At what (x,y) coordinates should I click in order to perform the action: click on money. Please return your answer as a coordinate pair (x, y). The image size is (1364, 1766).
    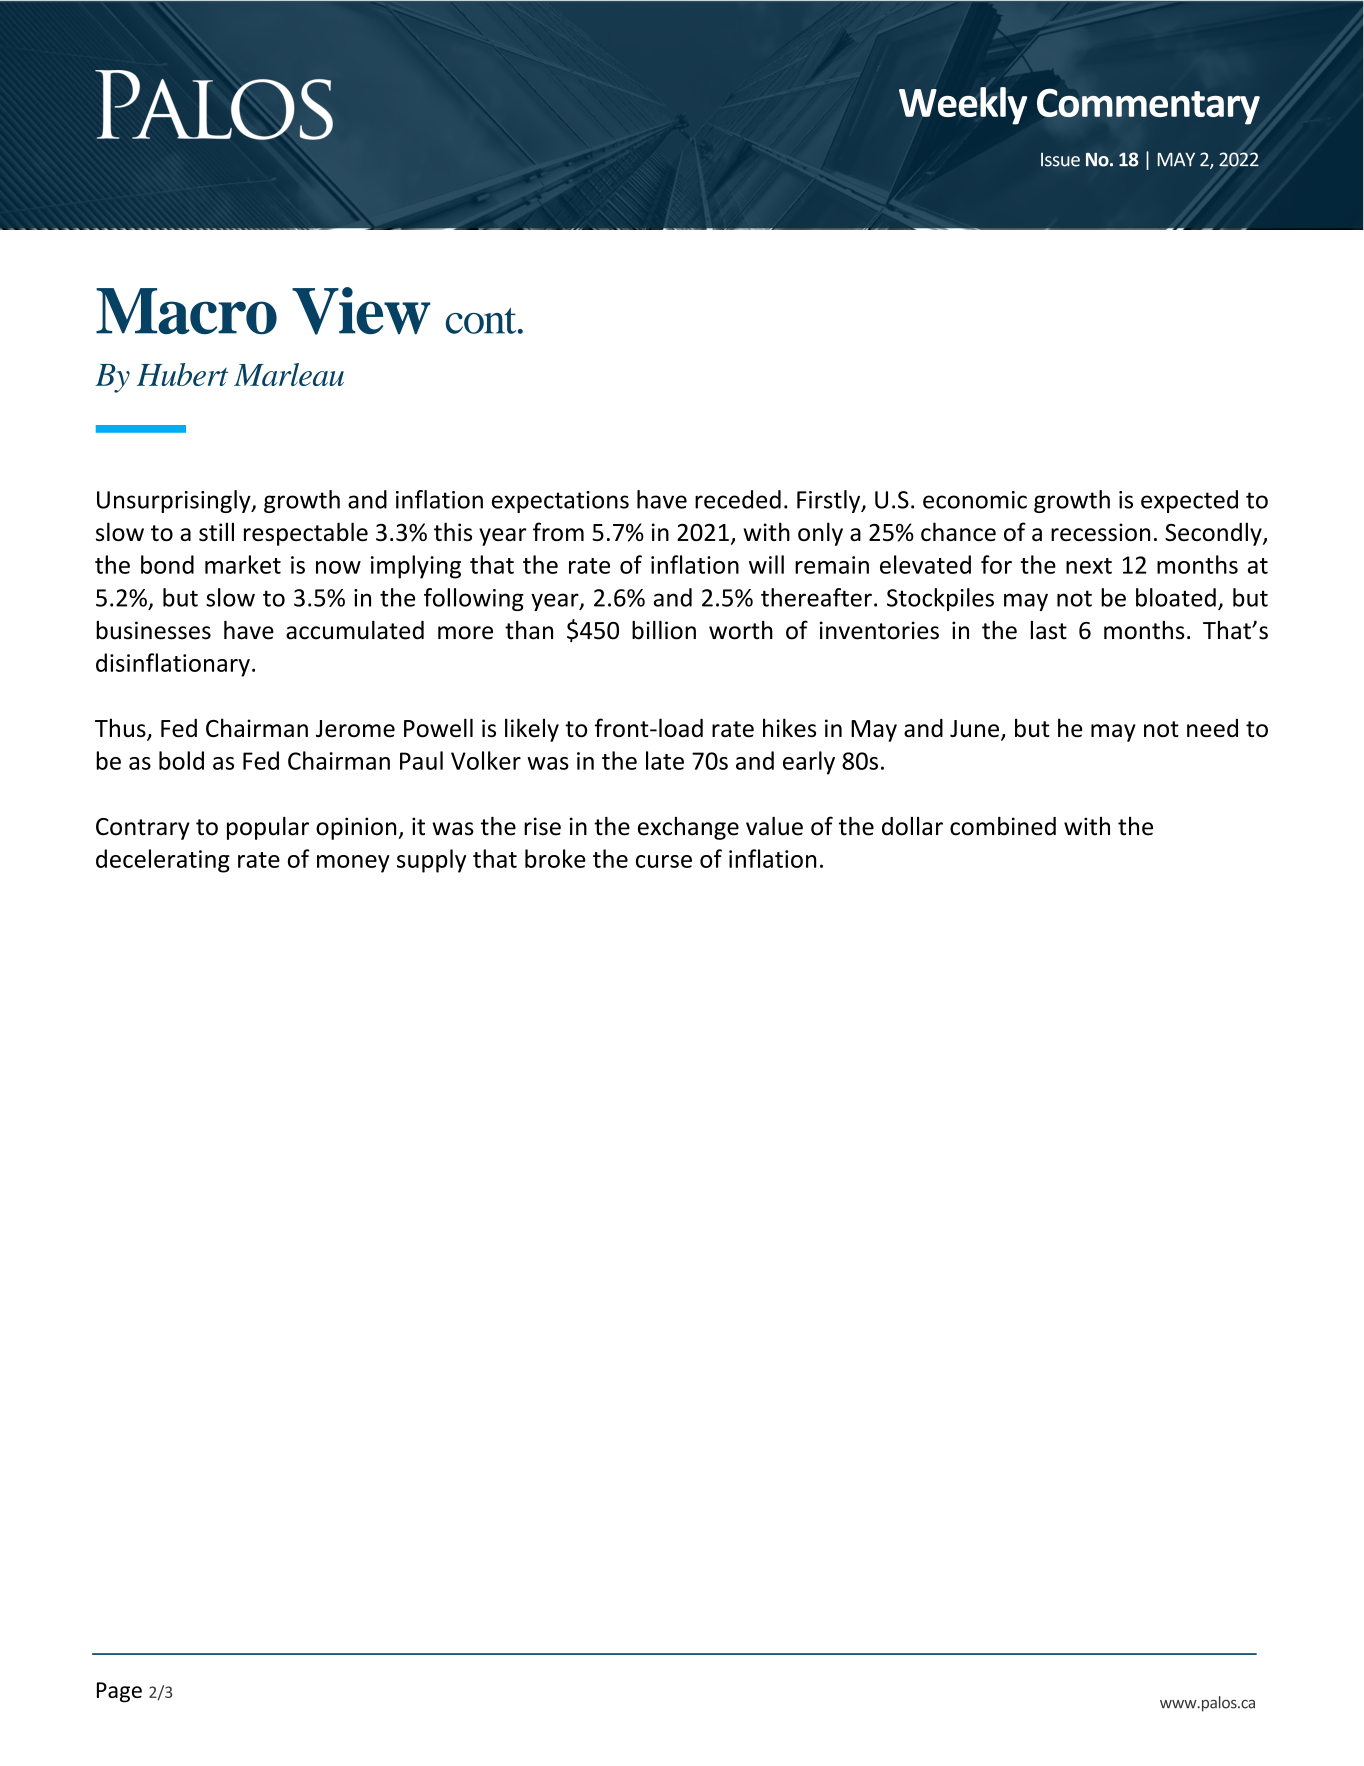
    Looking at the image, I should click on (353, 864).
